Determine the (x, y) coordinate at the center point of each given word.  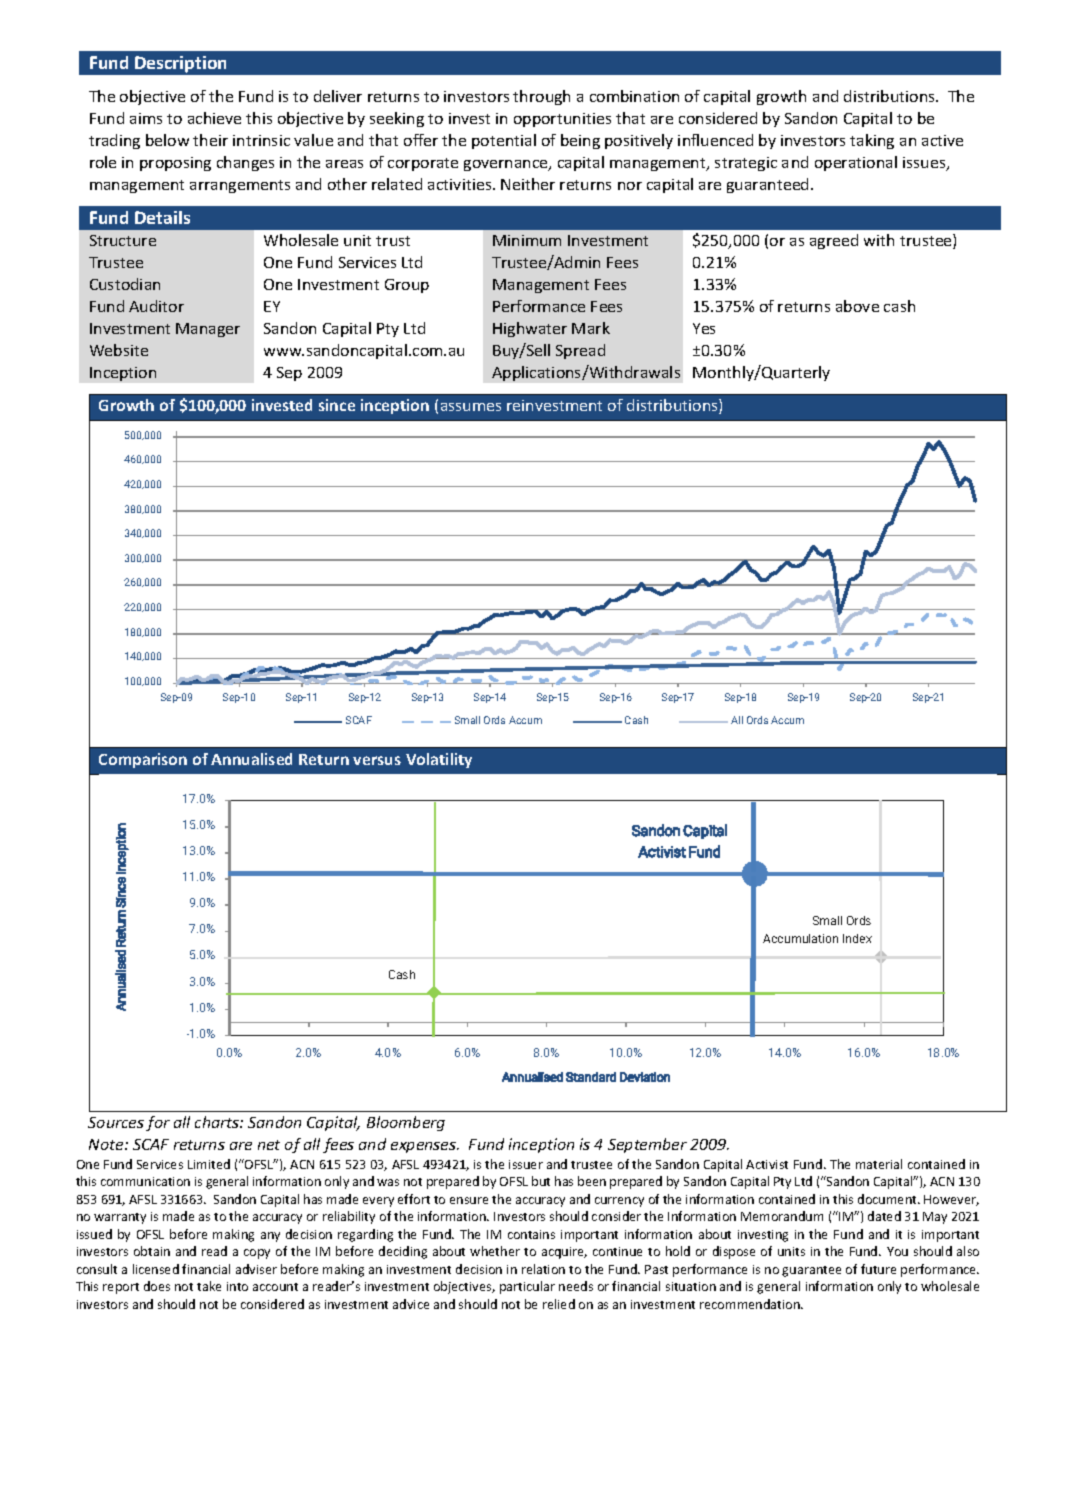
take (209, 1286)
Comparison (143, 760)
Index (857, 938)
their (210, 140)
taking (872, 141)
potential (504, 141)
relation (543, 1269)
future (878, 1269)
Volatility (439, 760)
